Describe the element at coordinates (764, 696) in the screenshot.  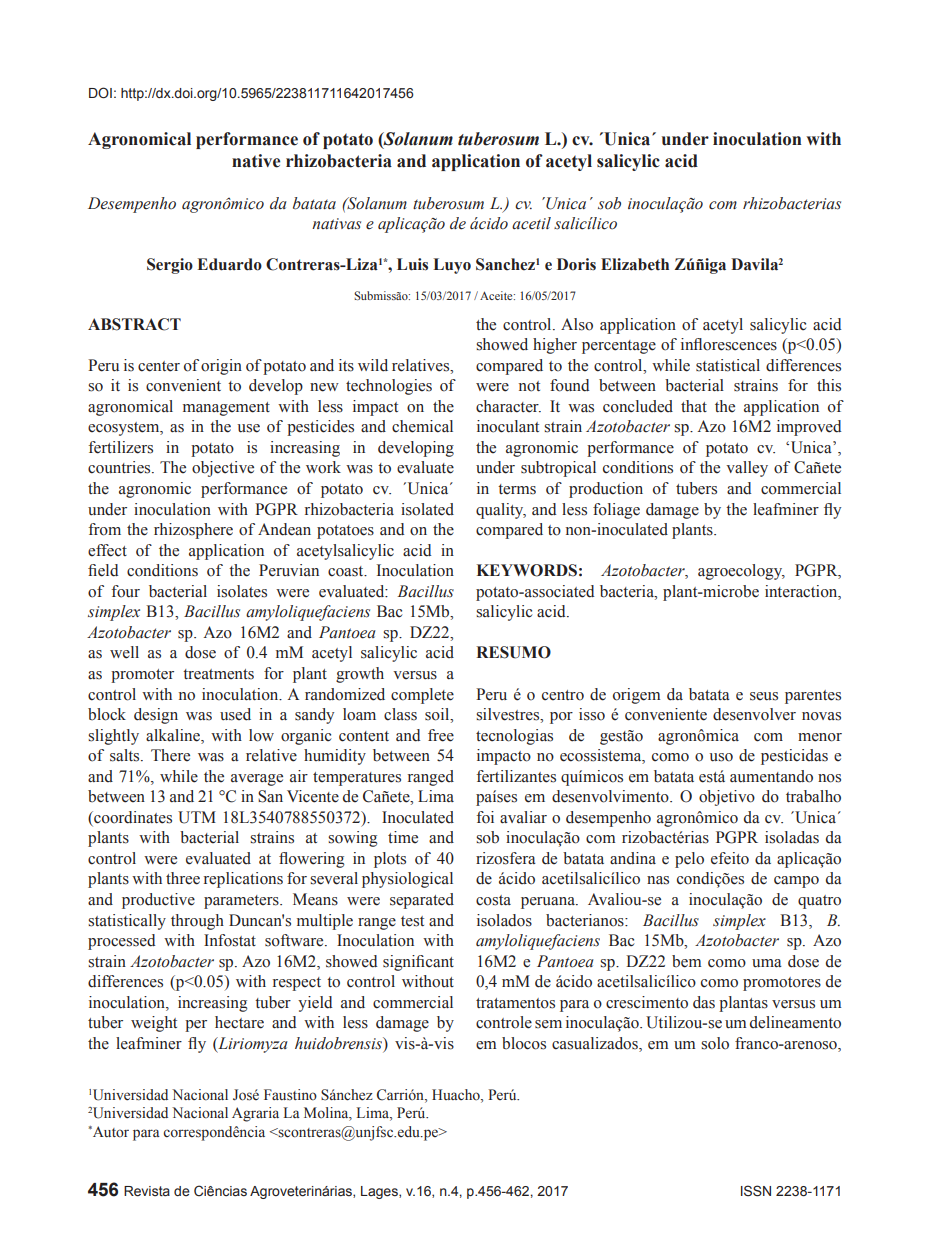
I see `seus` at that location.
